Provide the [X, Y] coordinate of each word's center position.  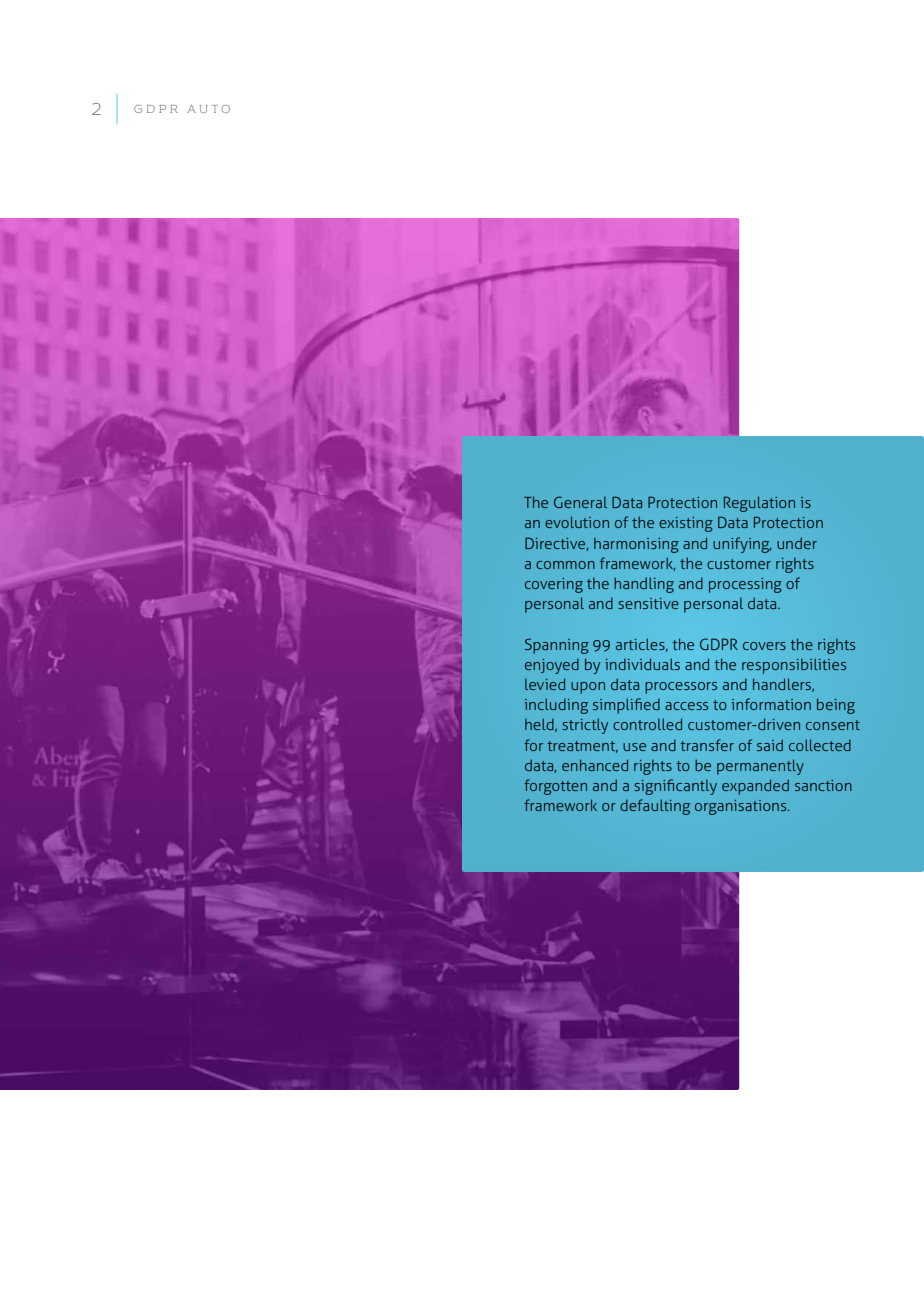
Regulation [759, 504]
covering [554, 585]
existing [686, 524]
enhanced [595, 765]
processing [745, 585]
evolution [577, 522]
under [797, 543]
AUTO [208, 109]
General [580, 502]
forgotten [555, 787]
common [565, 565]
